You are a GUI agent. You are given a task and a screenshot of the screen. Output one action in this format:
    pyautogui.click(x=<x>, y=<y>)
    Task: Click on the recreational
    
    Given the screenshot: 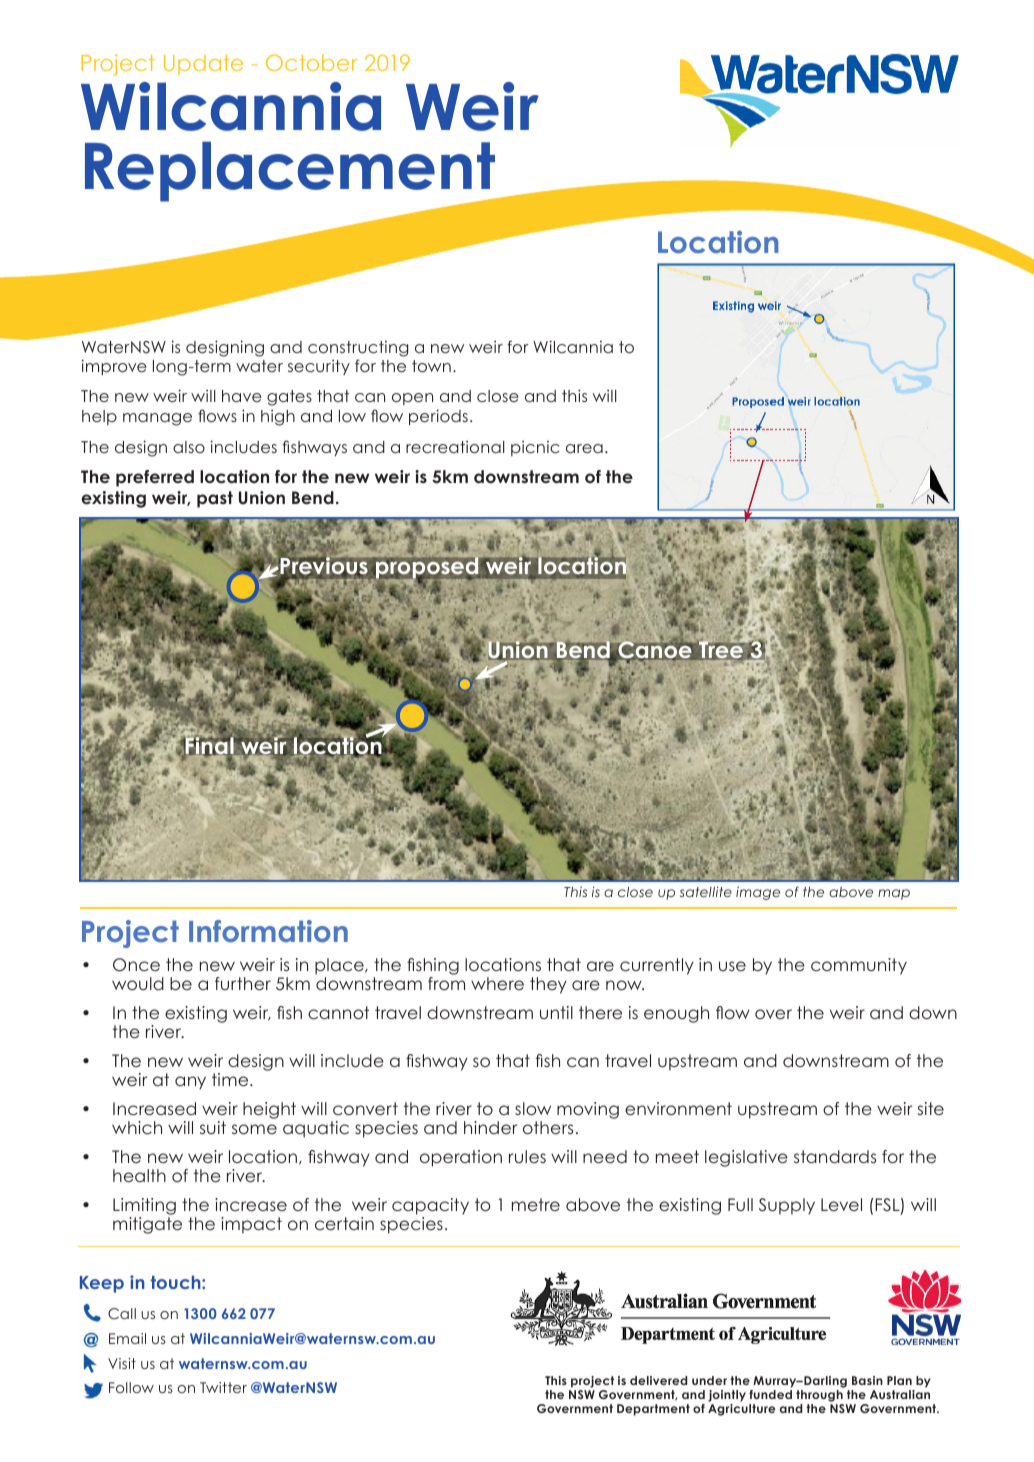 What is the action you would take?
    pyautogui.click(x=455, y=446)
